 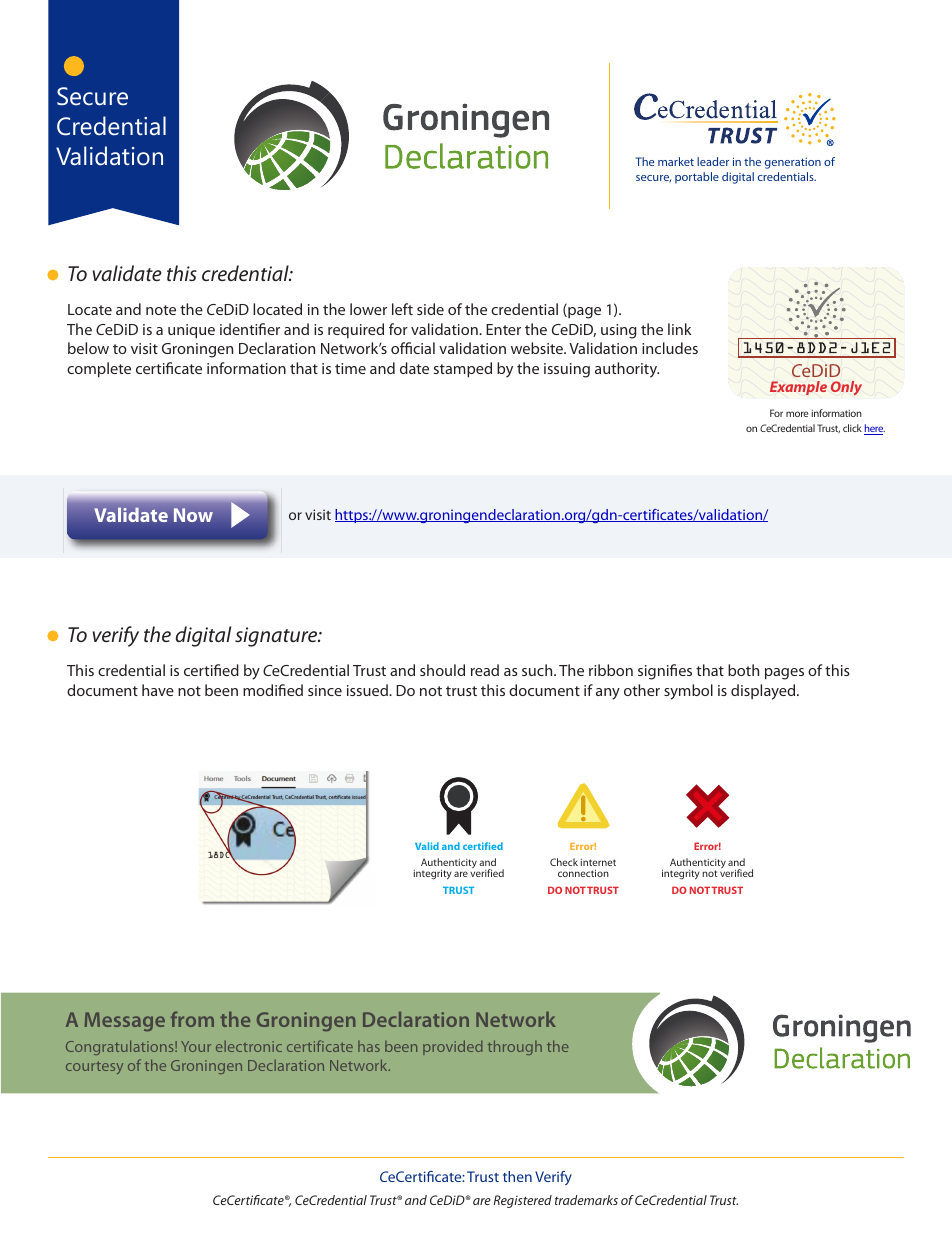 What do you see at coordinates (94, 1067) in the image?
I see `courtesy` at bounding box center [94, 1067].
